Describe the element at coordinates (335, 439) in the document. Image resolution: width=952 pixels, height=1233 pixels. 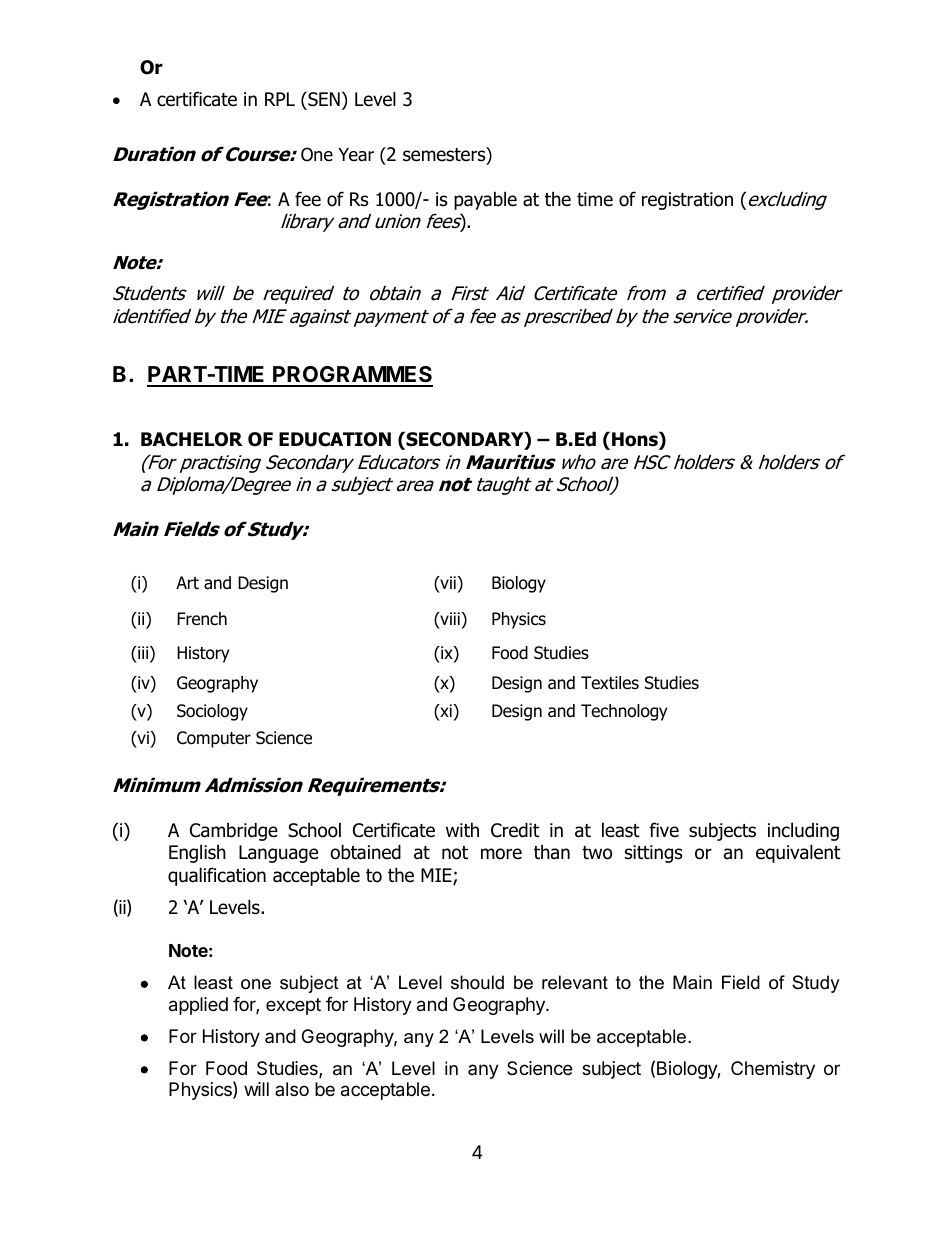
I see `EDUCATION` at that location.
